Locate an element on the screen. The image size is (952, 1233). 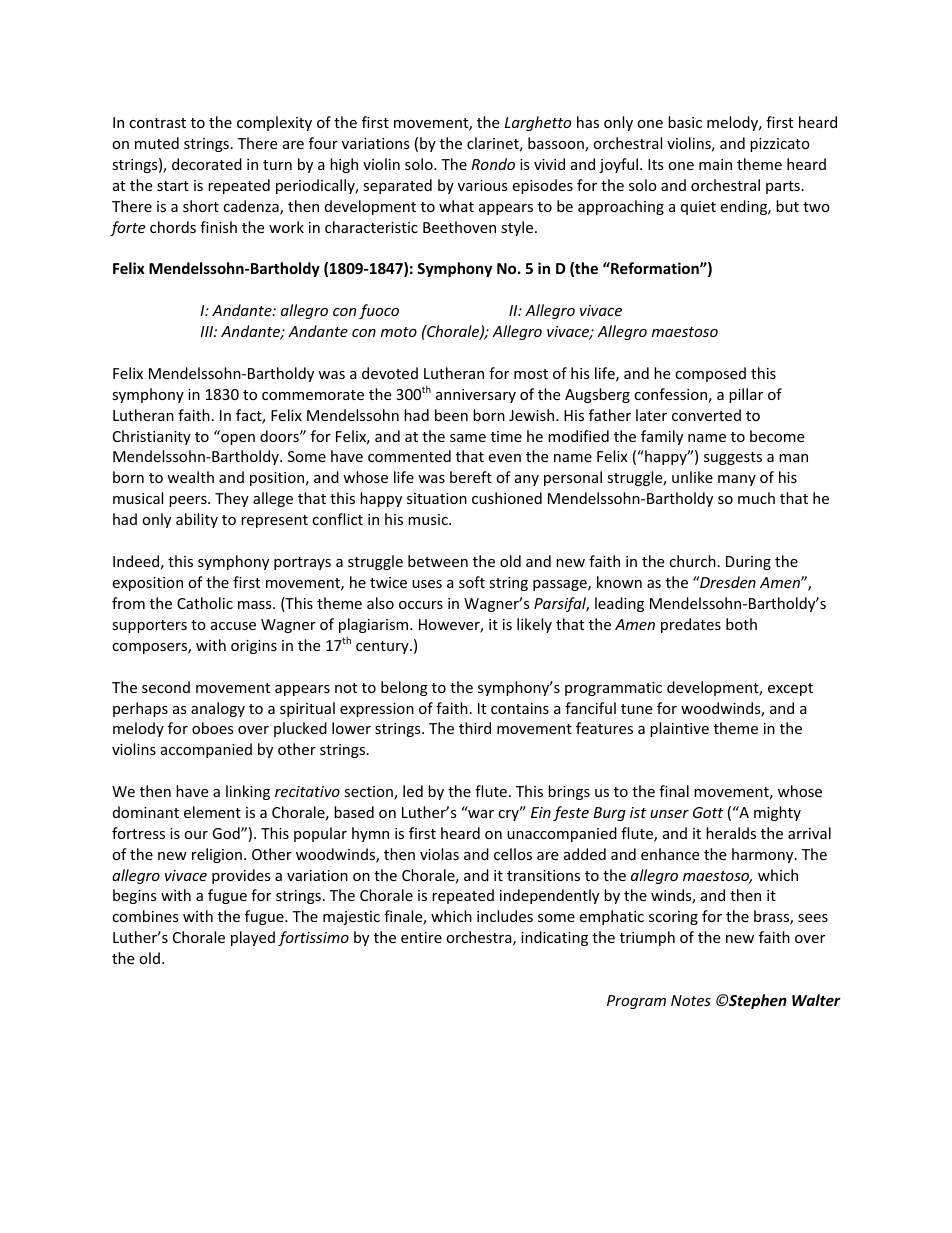
analogy is located at coordinates (218, 709).
